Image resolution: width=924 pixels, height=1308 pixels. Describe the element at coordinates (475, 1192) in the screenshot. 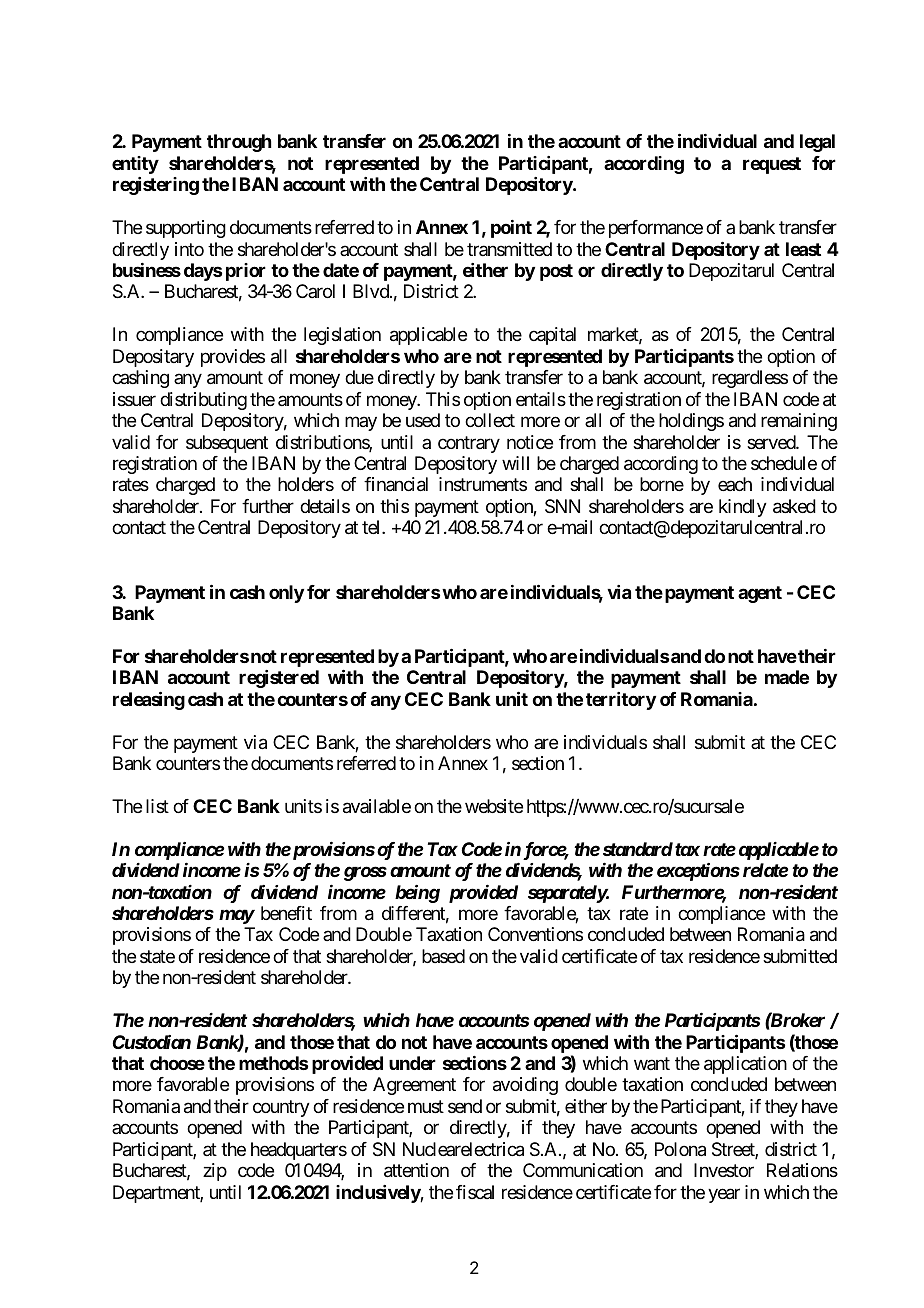

I see `fiscal` at that location.
